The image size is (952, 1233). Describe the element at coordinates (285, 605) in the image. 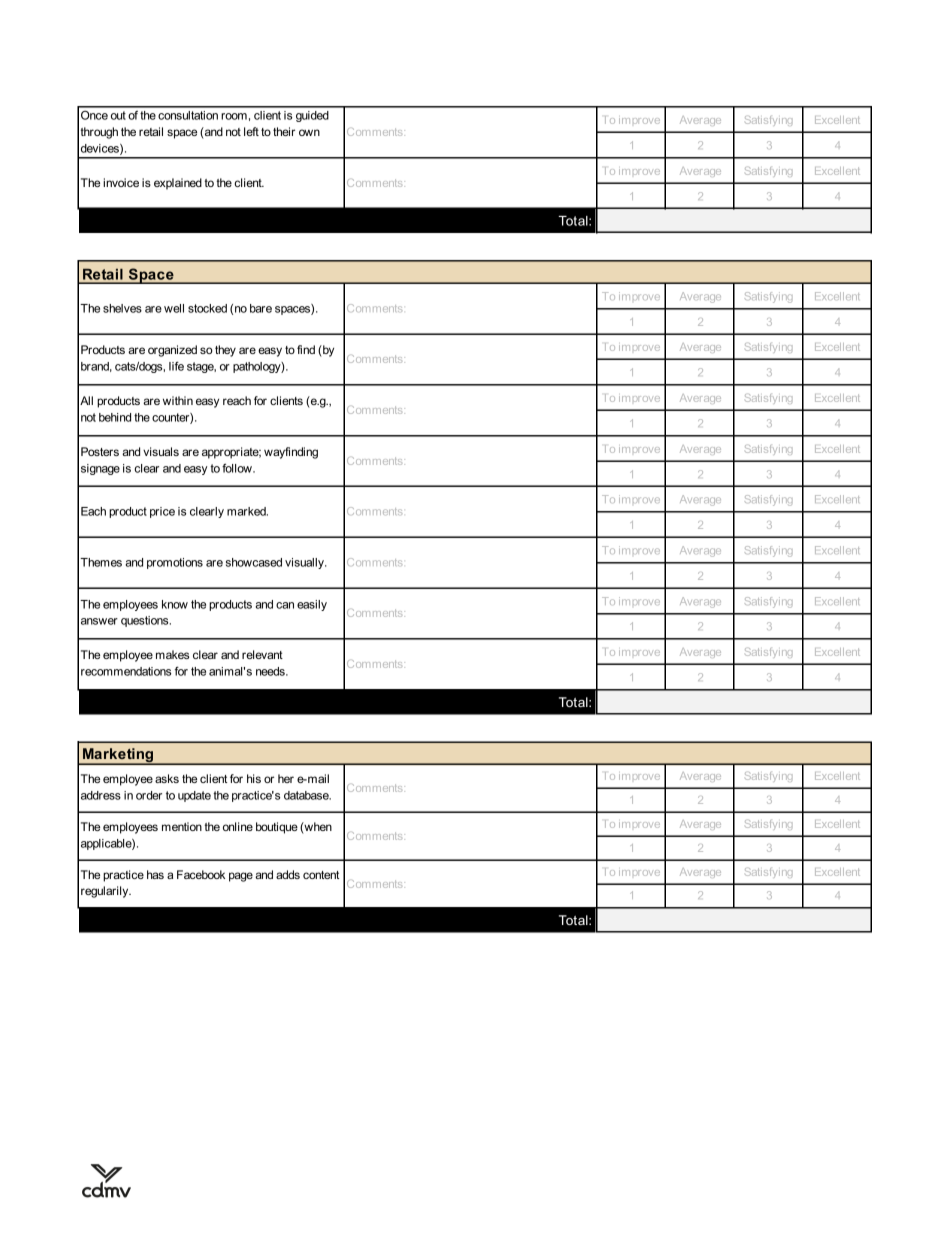

I see `can` at that location.
